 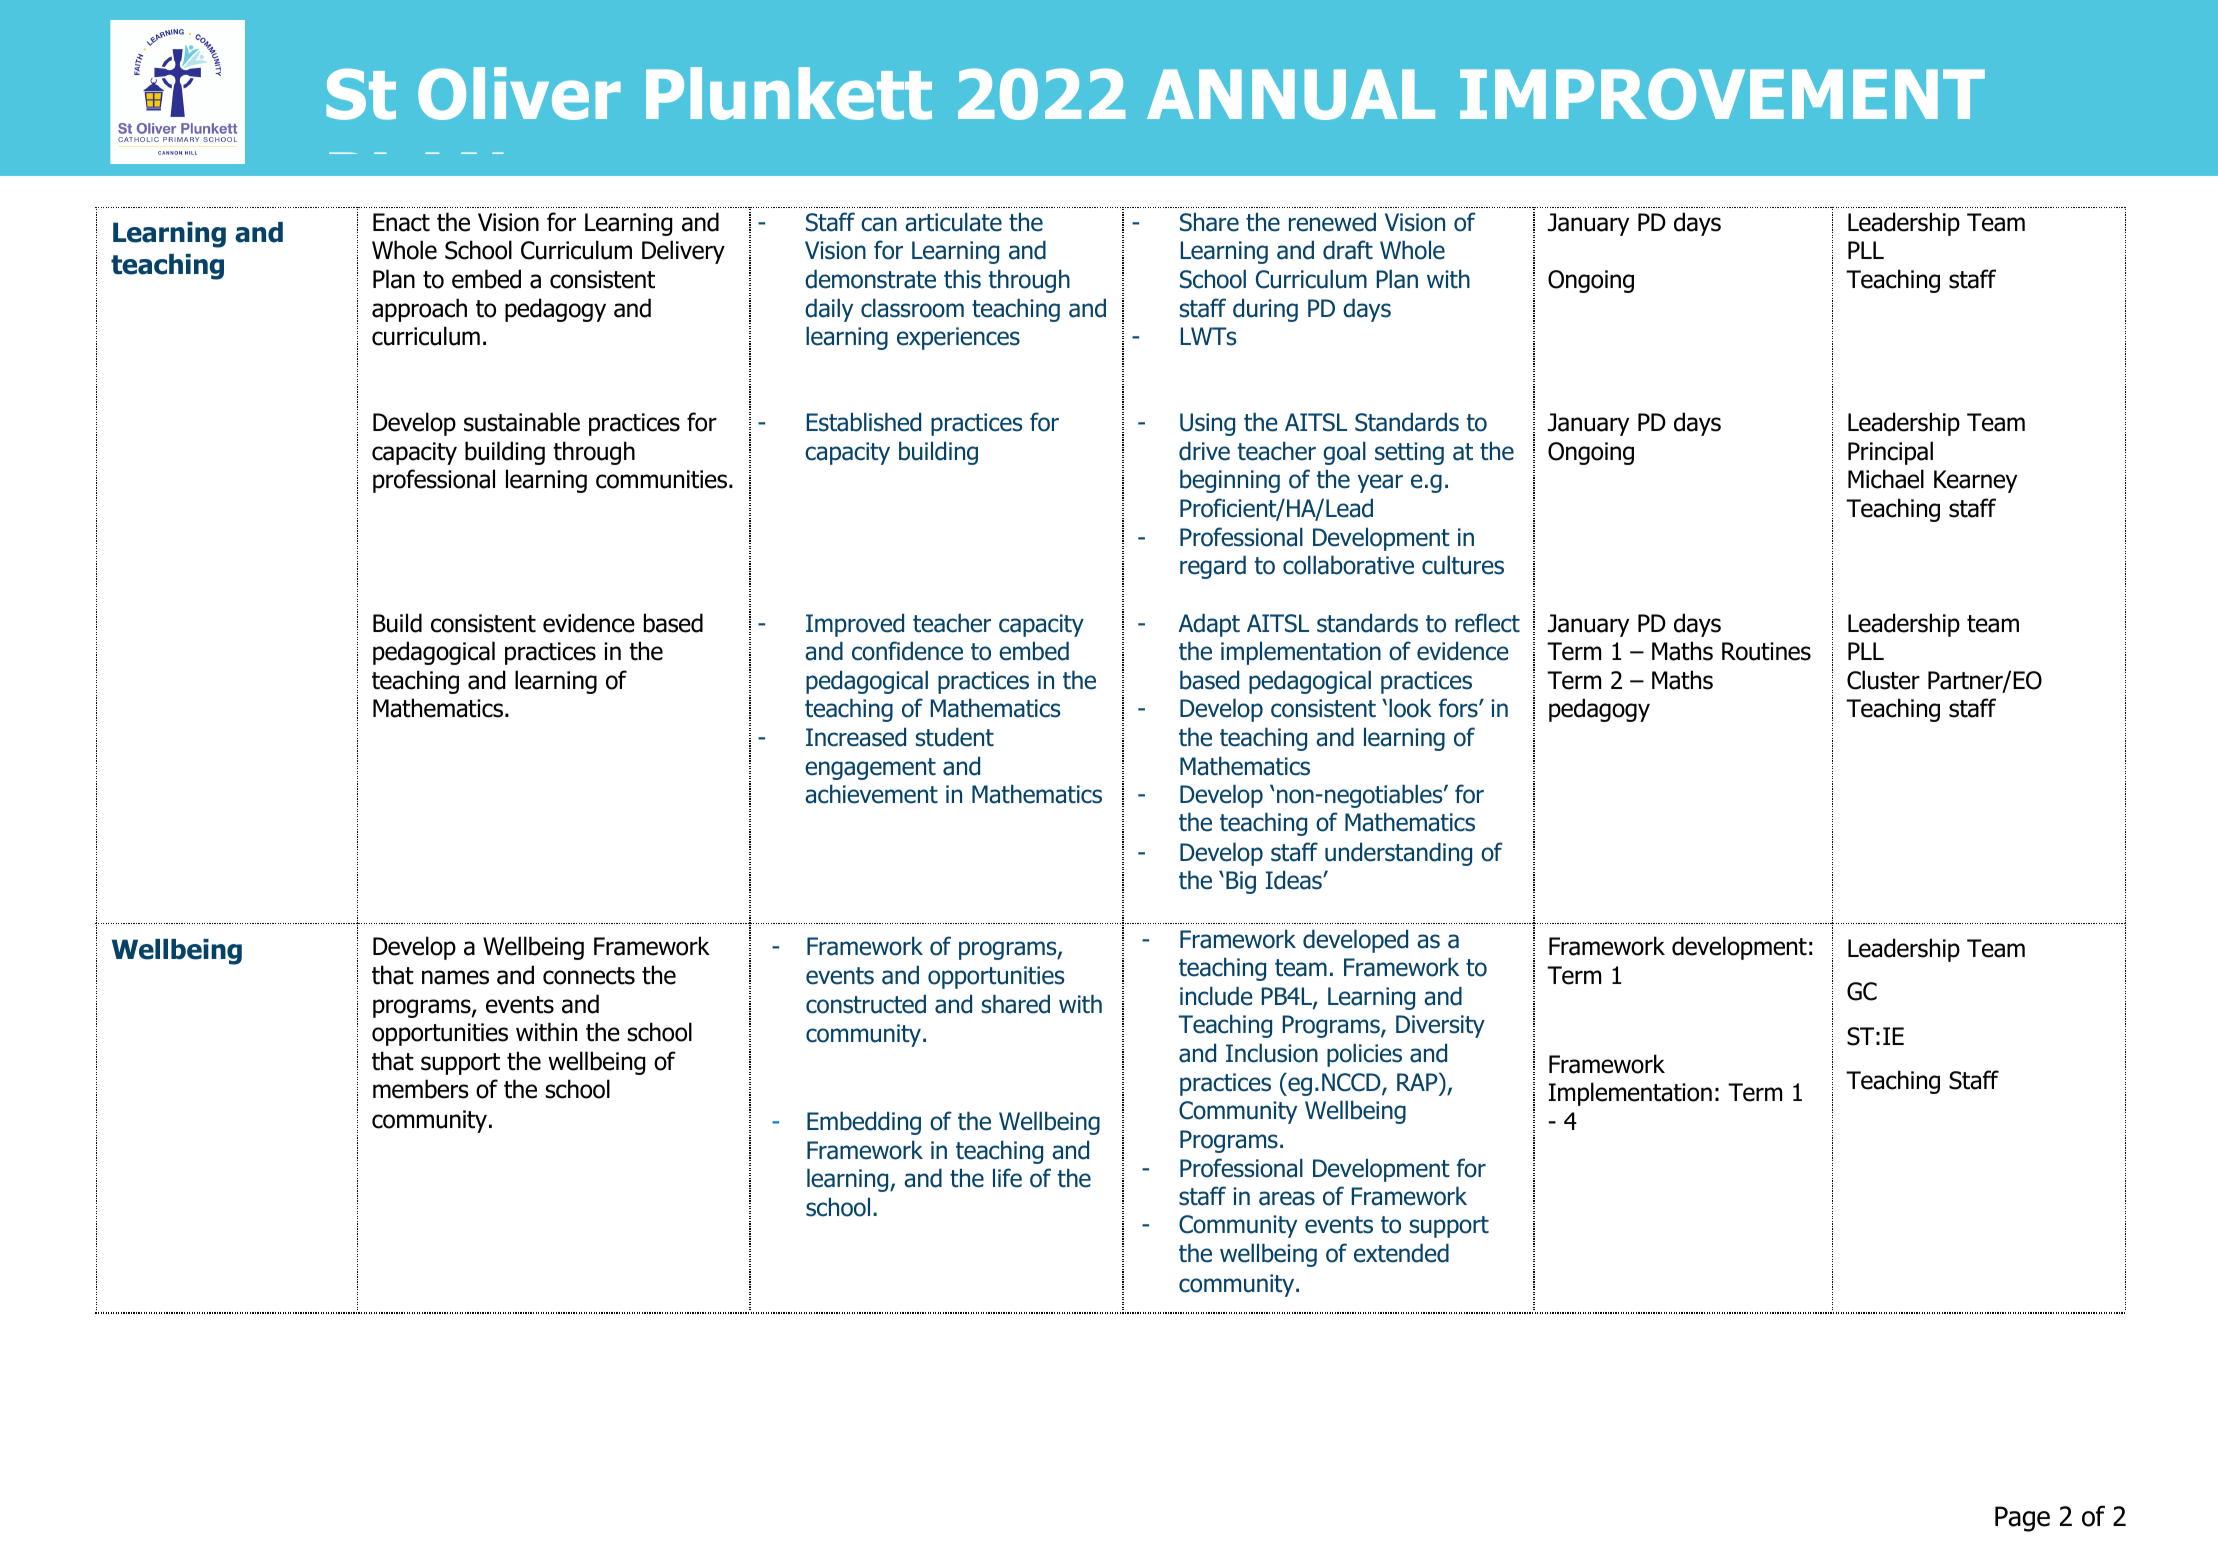 What do you see at coordinates (1213, 567) in the screenshot?
I see `regard` at bounding box center [1213, 567].
